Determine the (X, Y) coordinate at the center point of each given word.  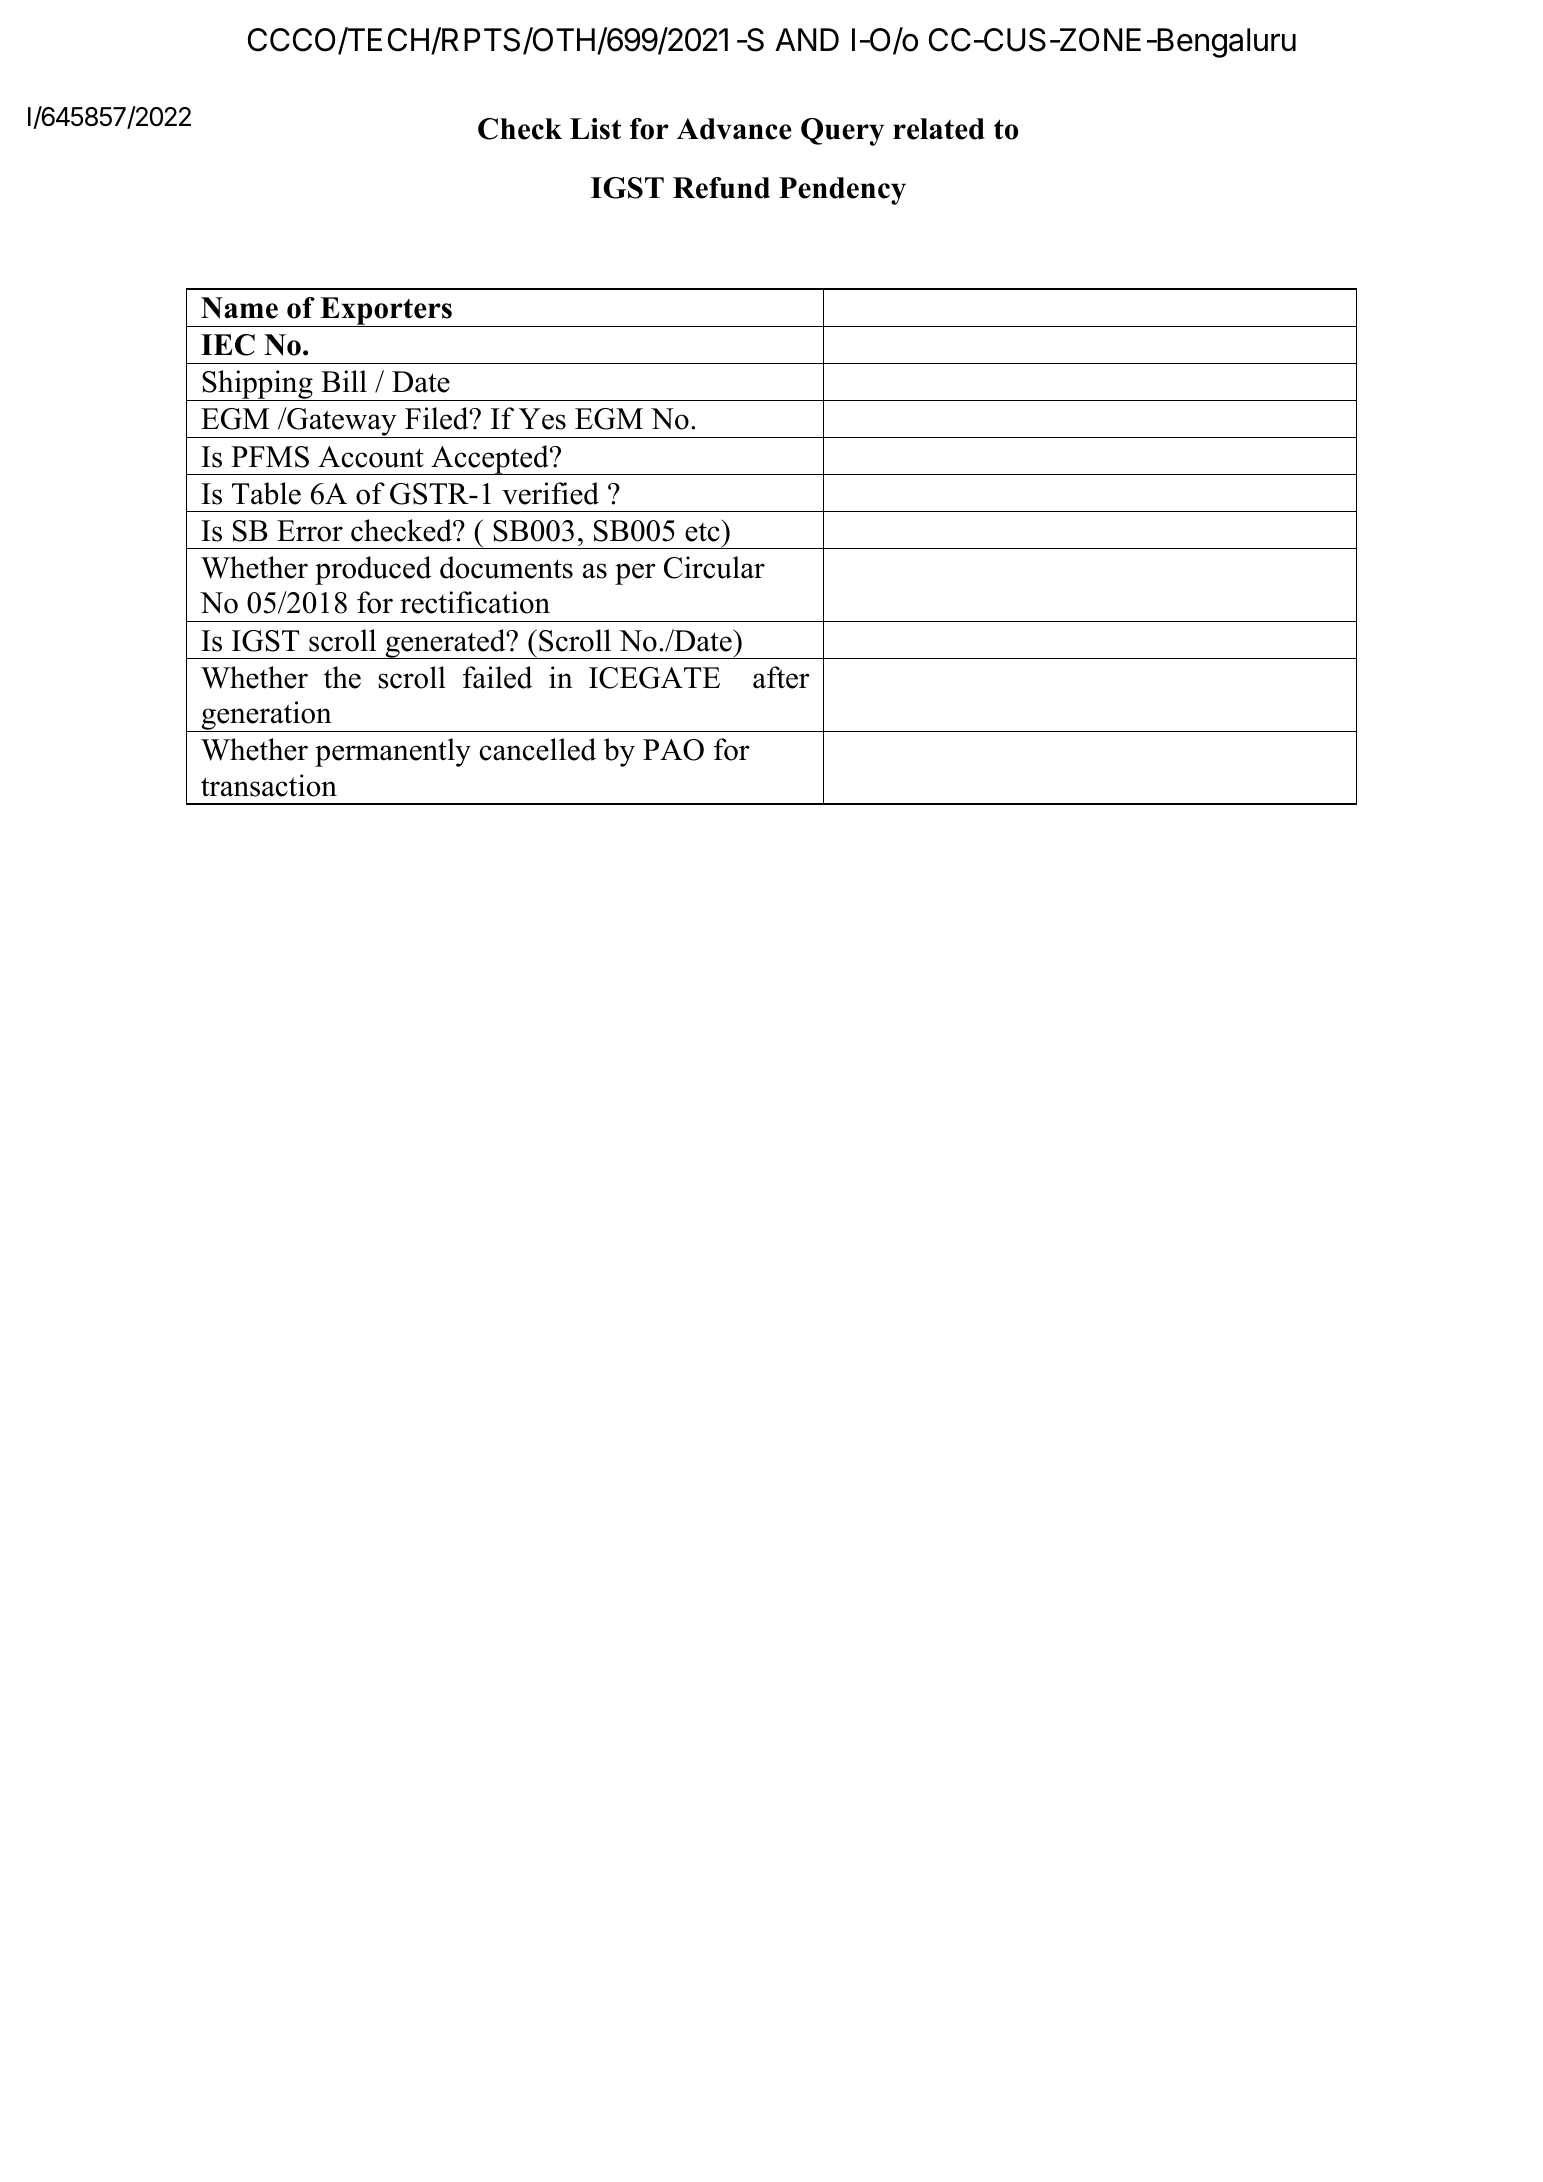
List (595, 129)
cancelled (538, 749)
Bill (344, 381)
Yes (542, 419)
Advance (734, 129)
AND (807, 39)
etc (703, 531)
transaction (269, 785)
